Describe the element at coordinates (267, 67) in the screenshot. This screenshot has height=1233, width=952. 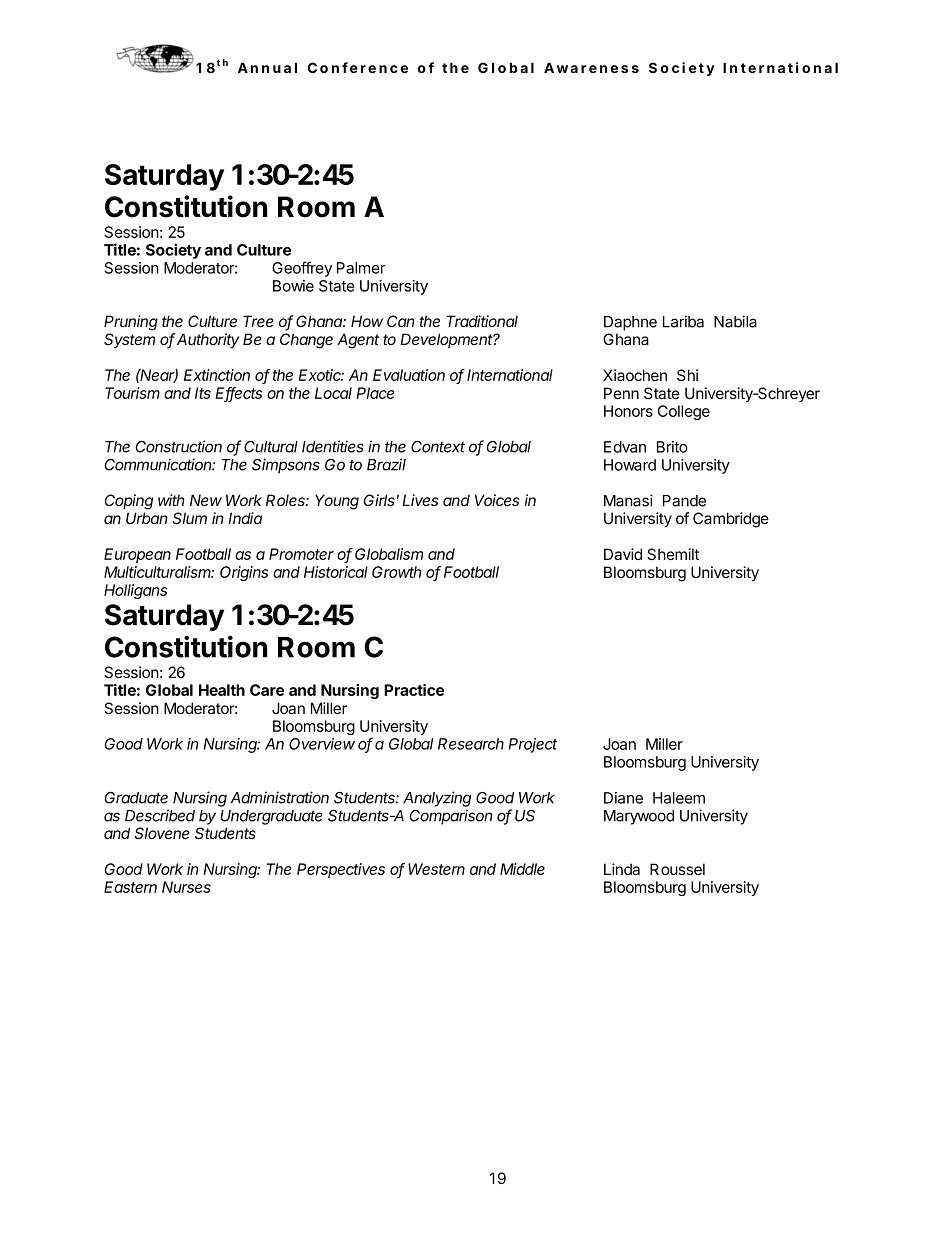
I see `Annual` at that location.
